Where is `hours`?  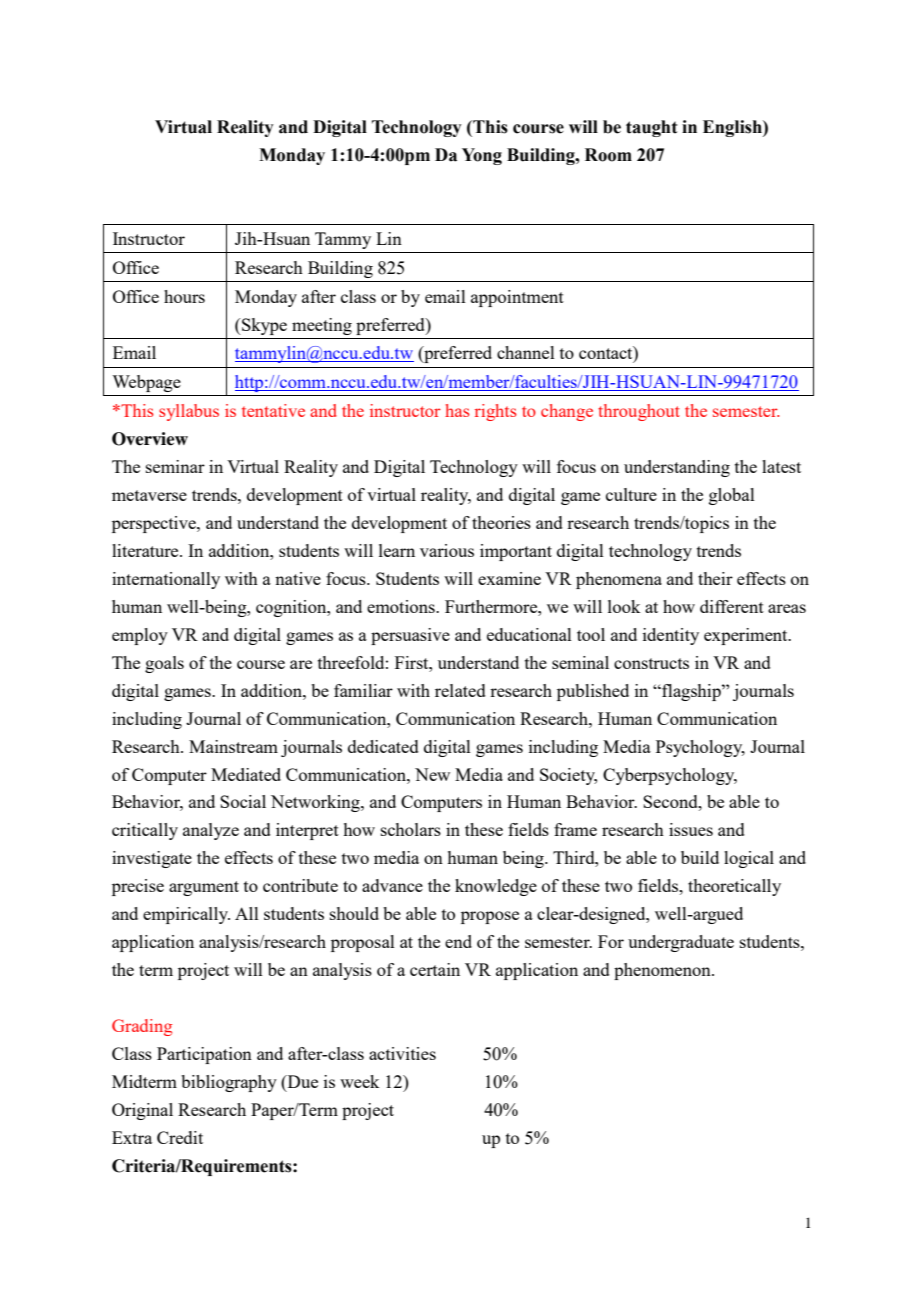 hours is located at coordinates (184, 296).
